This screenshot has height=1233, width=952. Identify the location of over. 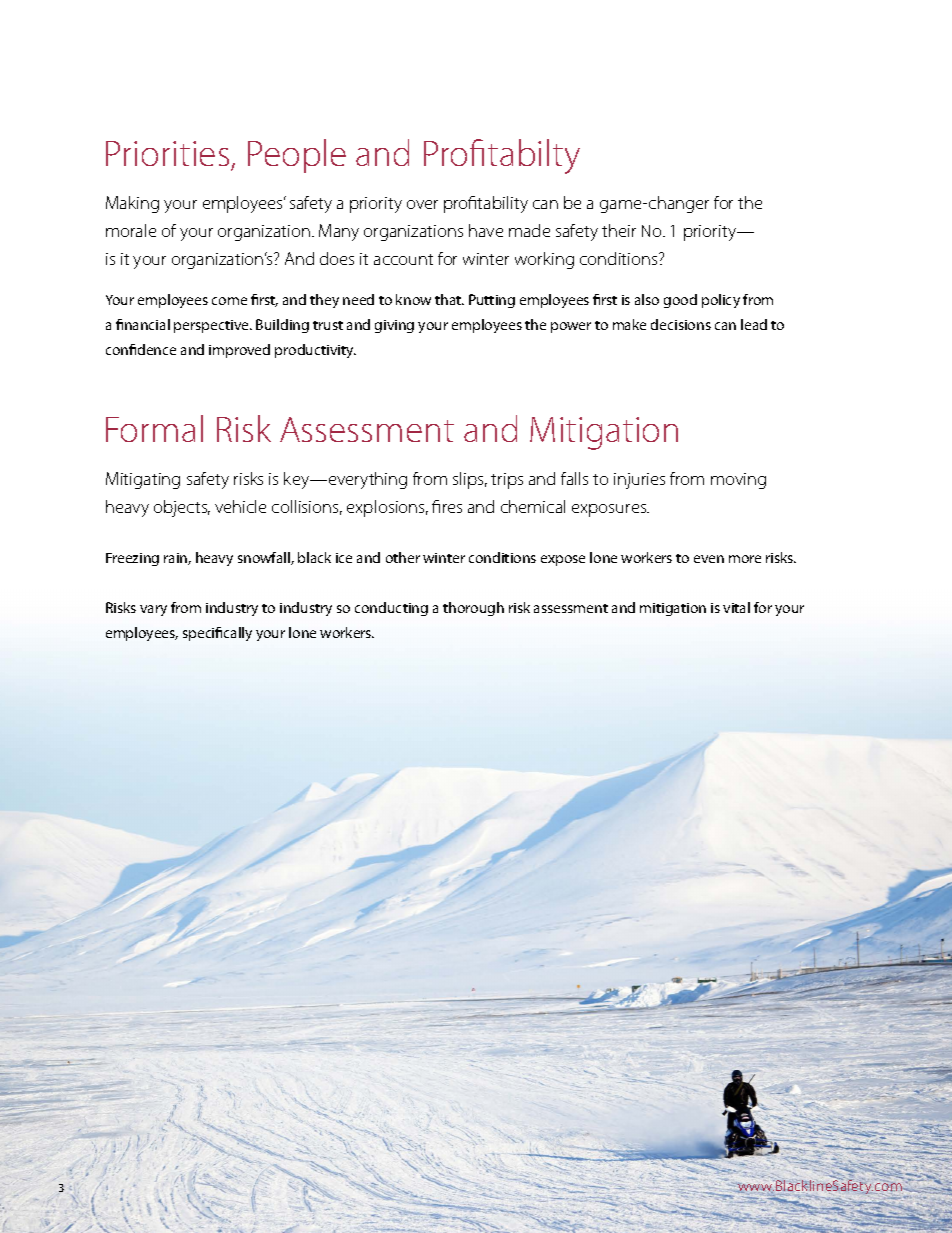
(422, 204).
